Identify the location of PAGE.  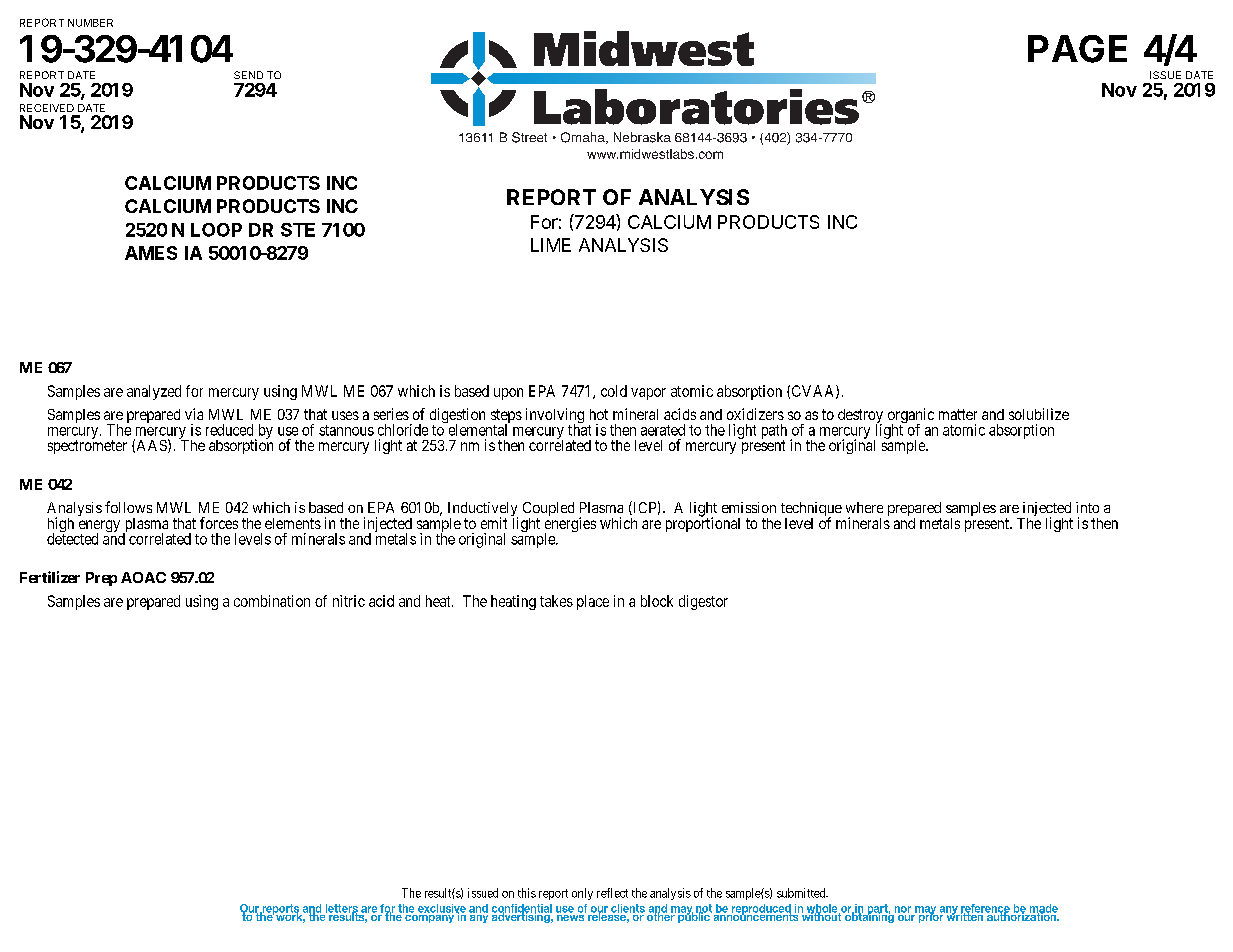
(1077, 49).
